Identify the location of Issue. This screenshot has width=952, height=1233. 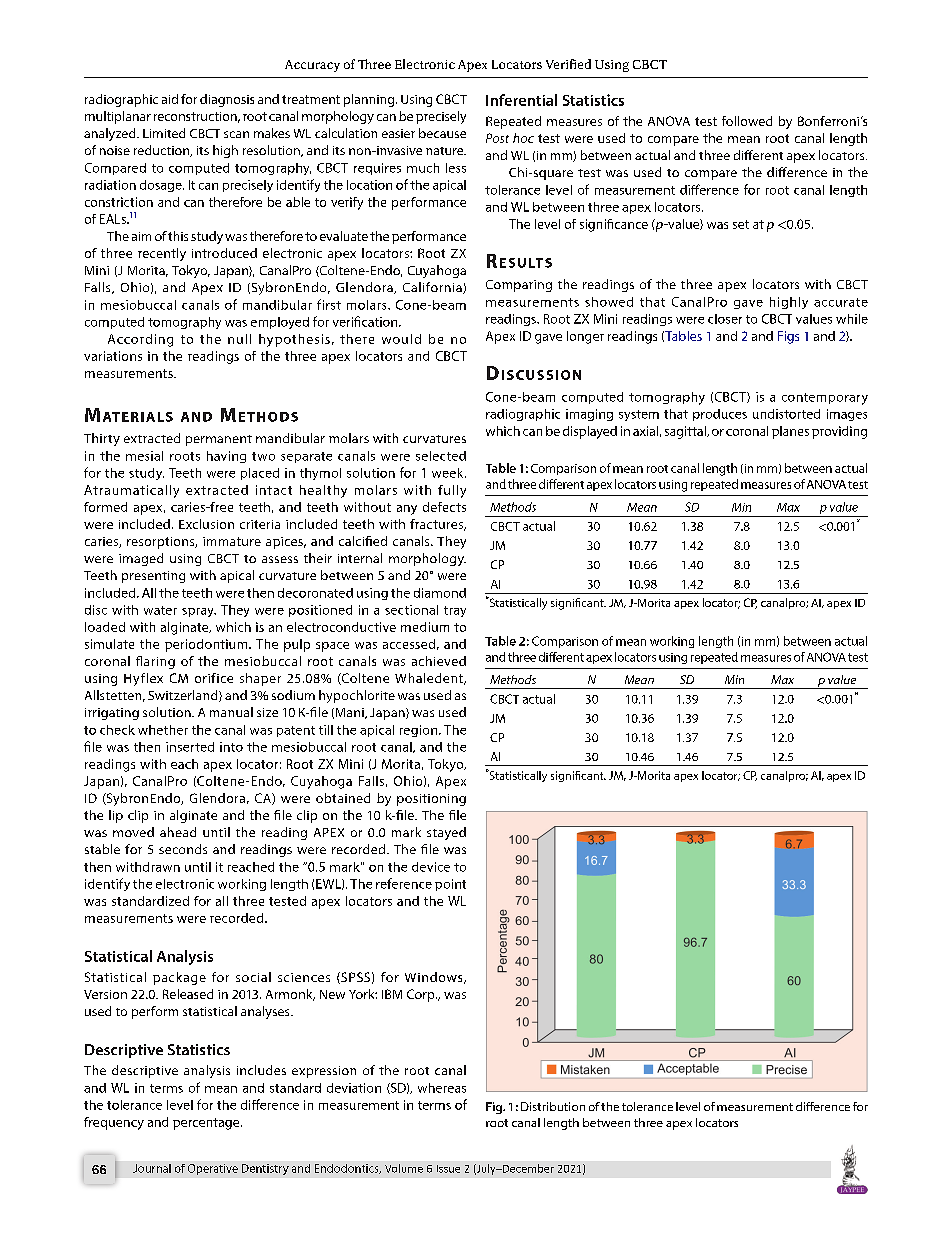
(448, 1169).
